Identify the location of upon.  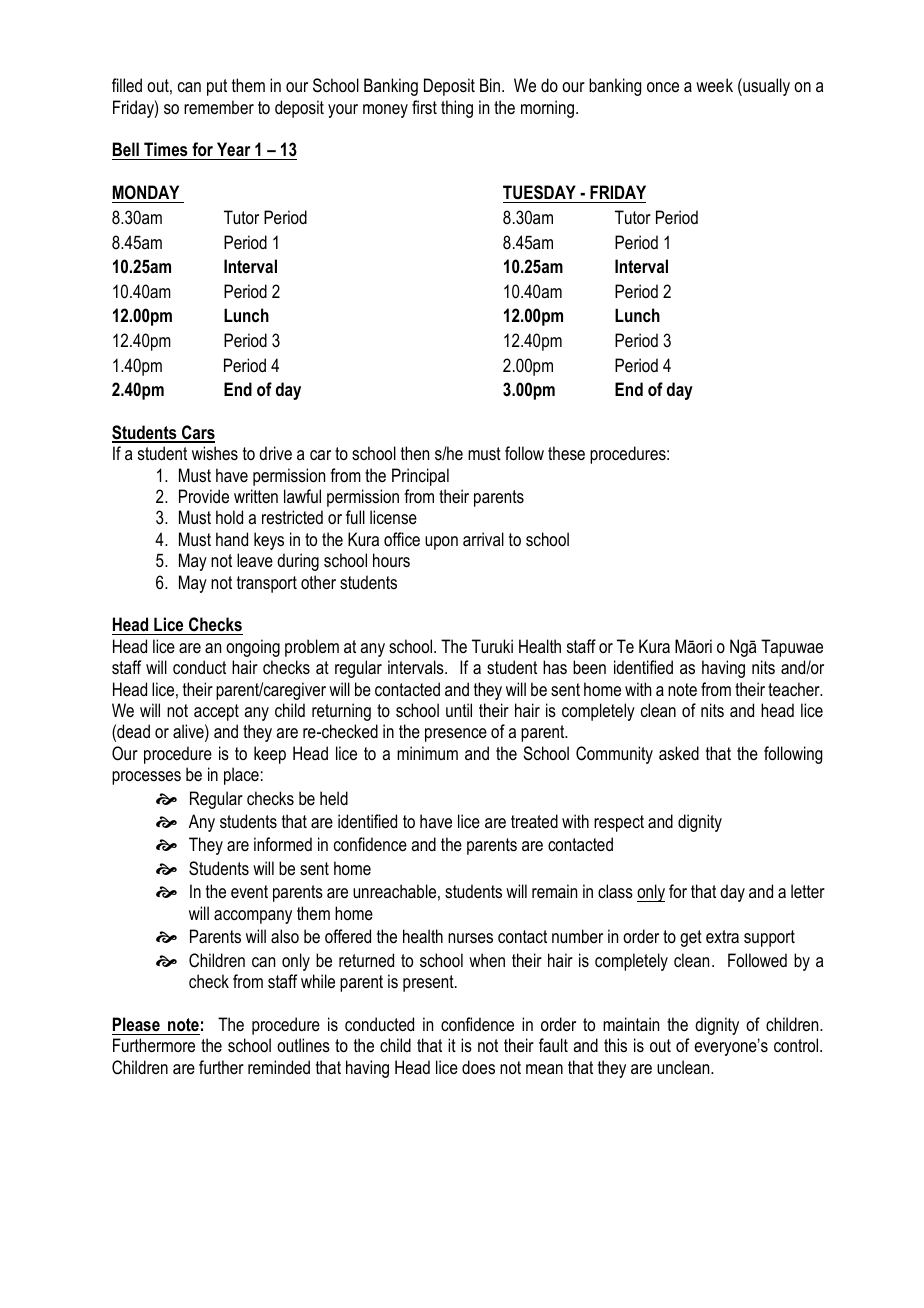
(441, 543).
